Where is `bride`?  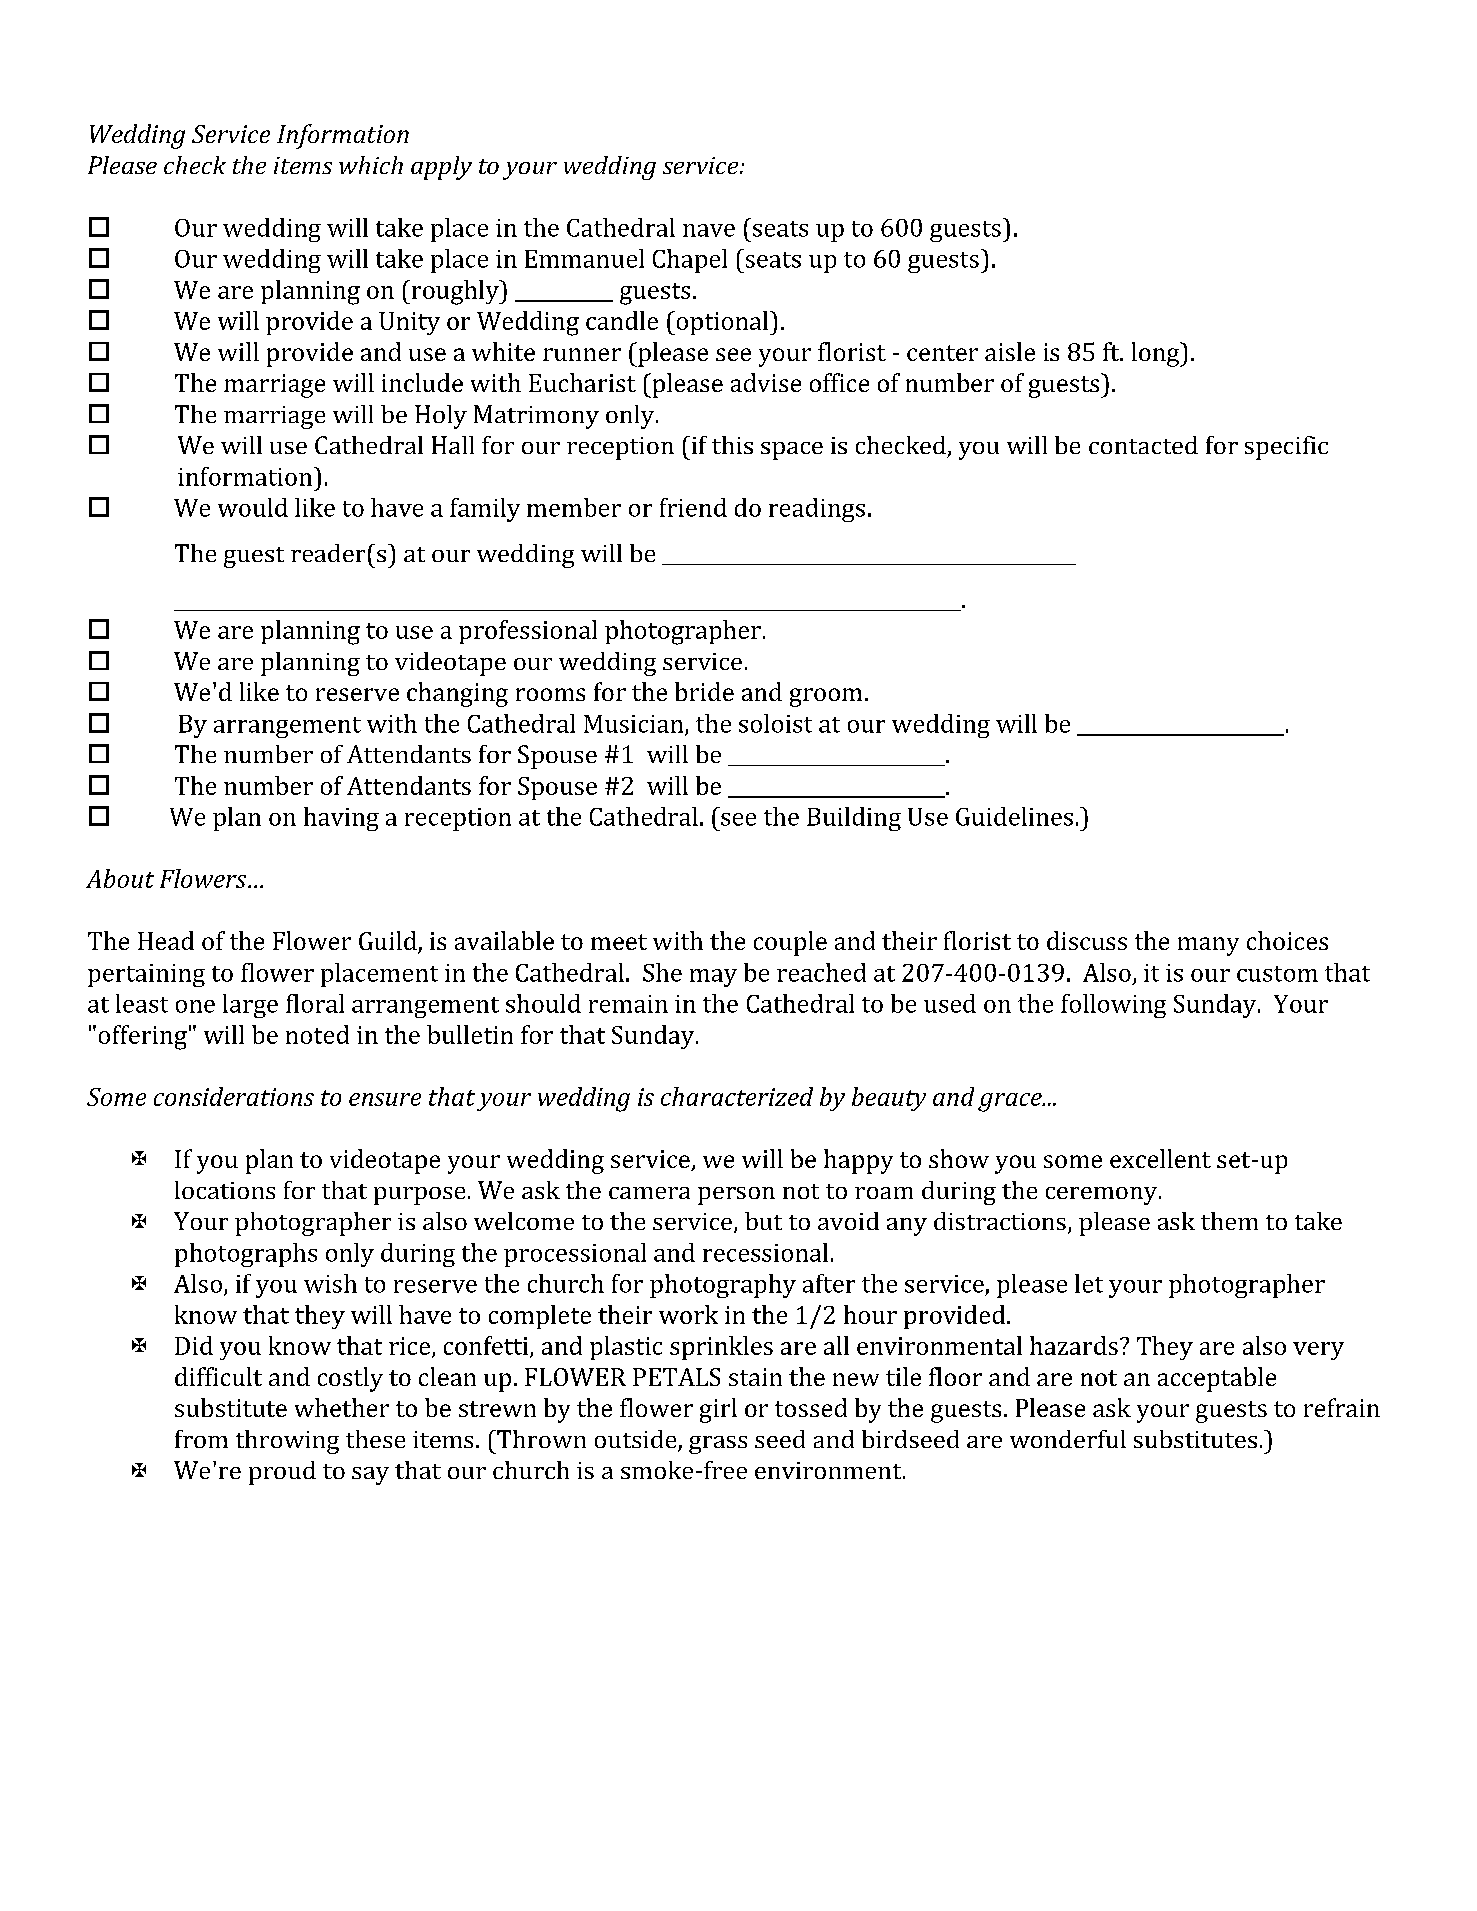 bride is located at coordinates (704, 691).
